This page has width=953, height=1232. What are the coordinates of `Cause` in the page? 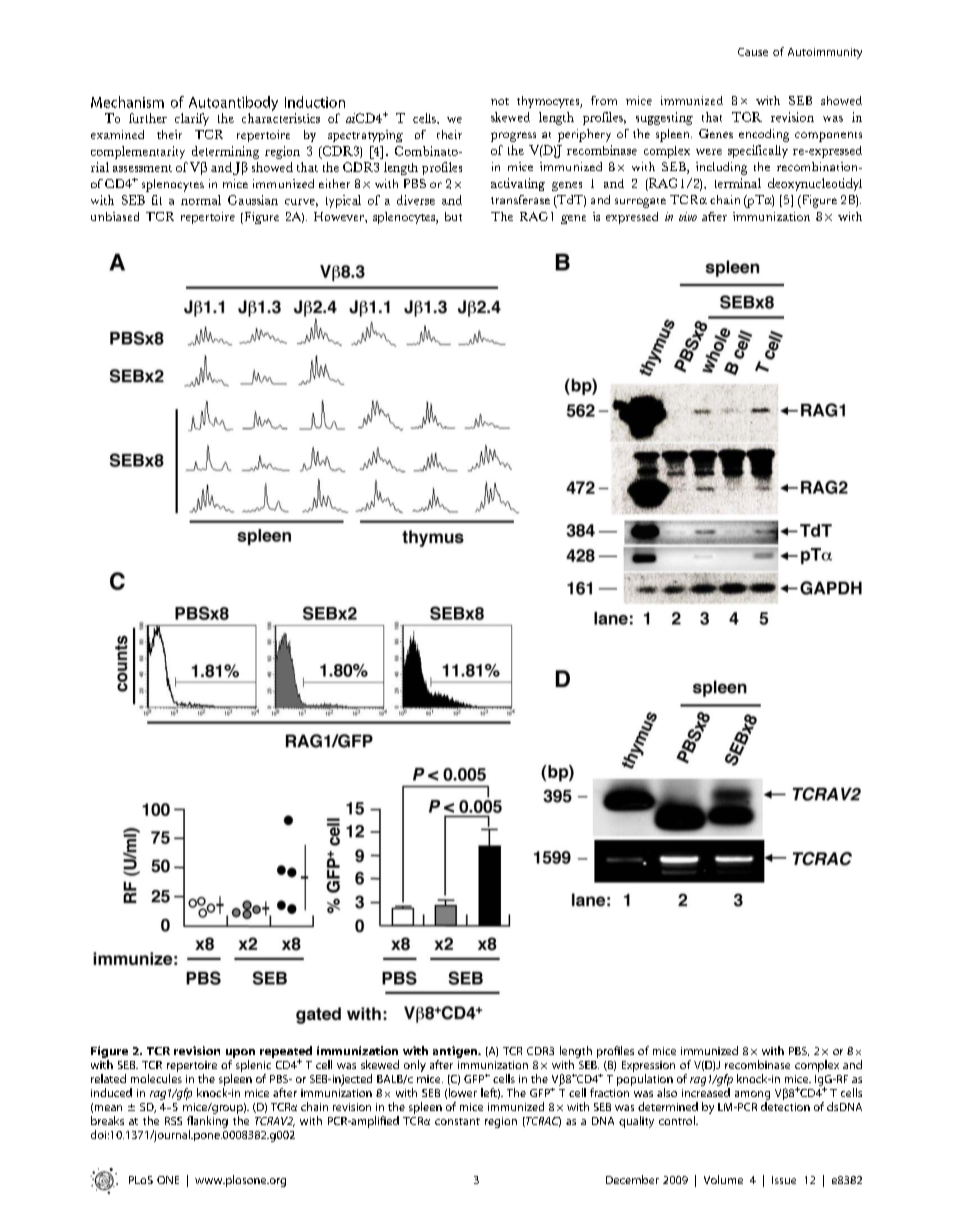 It's located at (753, 52).
